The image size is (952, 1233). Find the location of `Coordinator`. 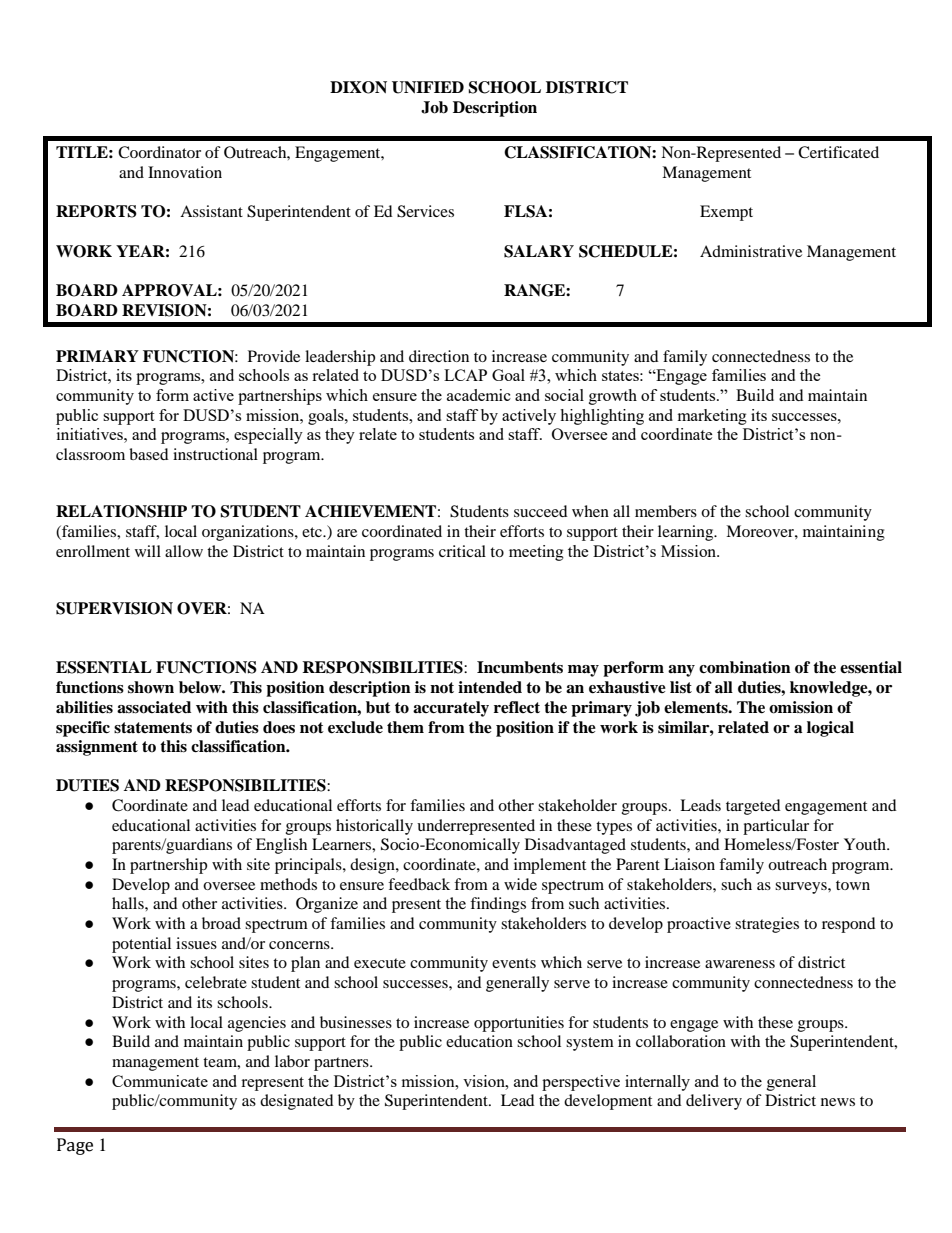

Coordinator is located at coordinates (159, 152).
